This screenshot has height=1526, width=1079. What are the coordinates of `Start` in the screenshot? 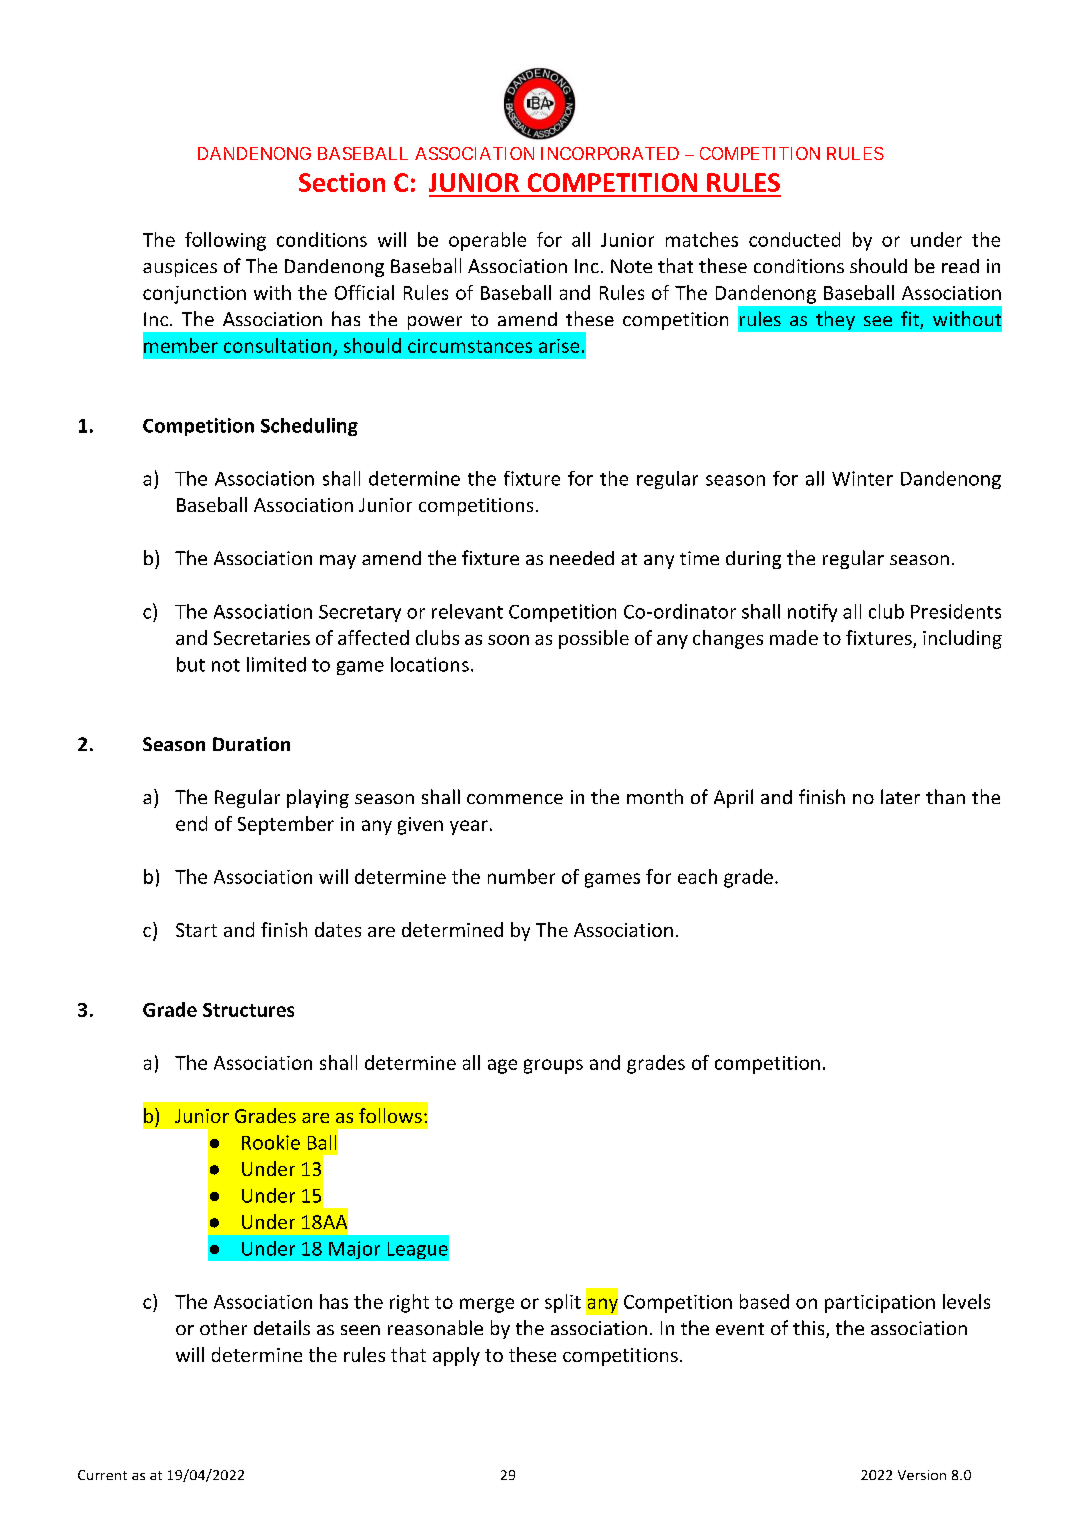 It's located at (196, 930).
